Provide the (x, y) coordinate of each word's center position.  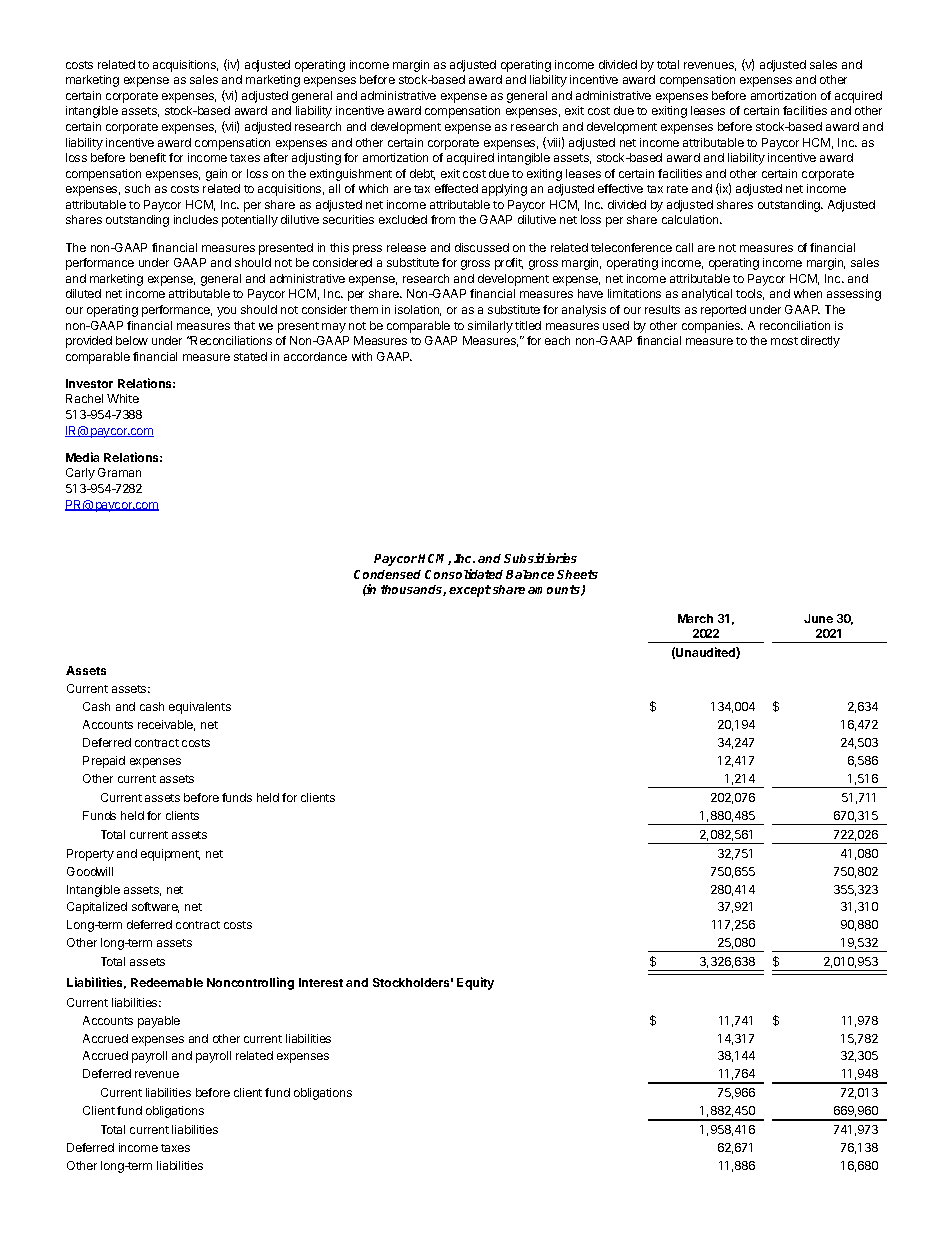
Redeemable (167, 982)
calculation (691, 219)
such (137, 188)
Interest (321, 982)
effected (456, 188)
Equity (475, 983)
